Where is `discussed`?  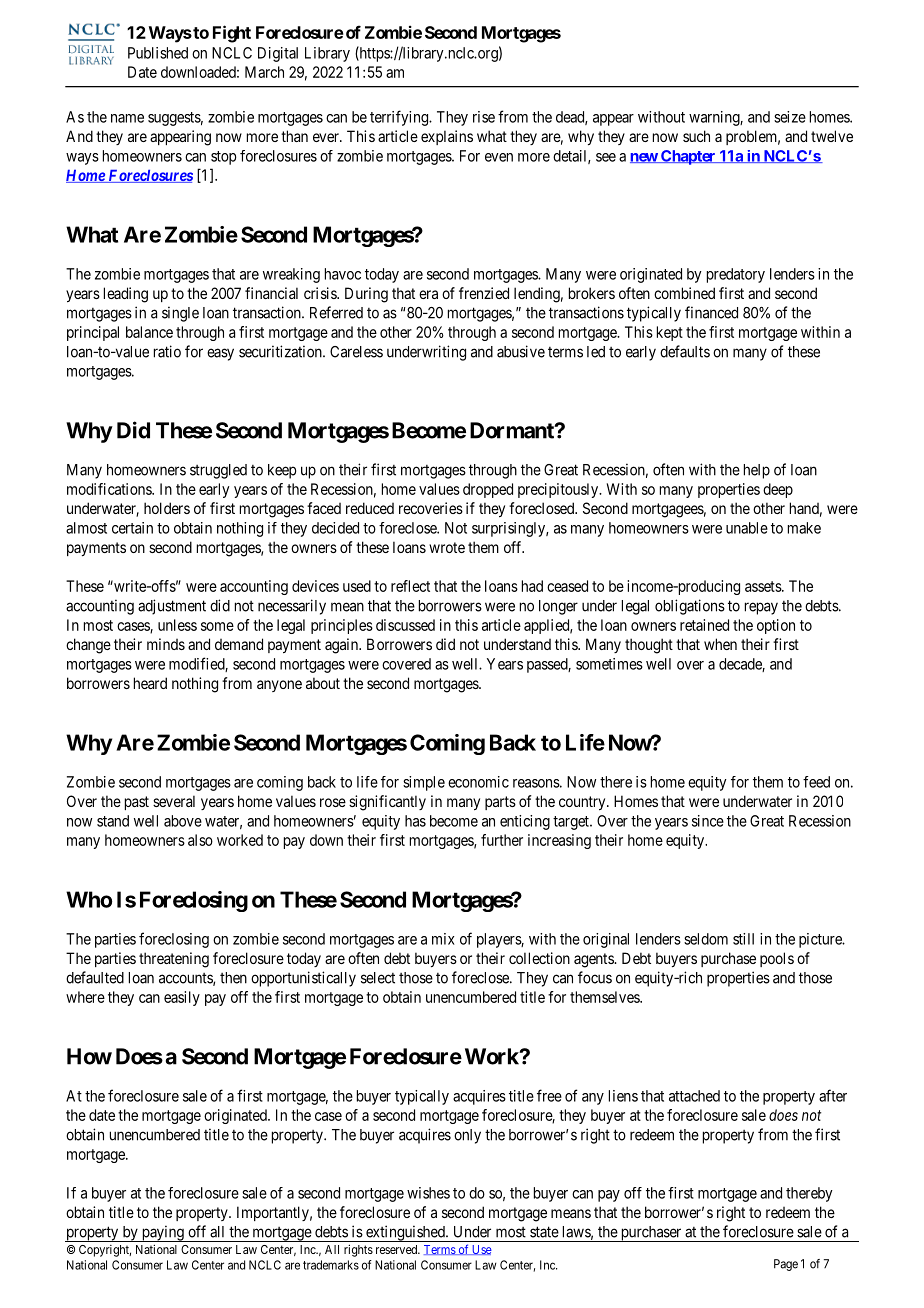 discussed is located at coordinates (405, 625).
